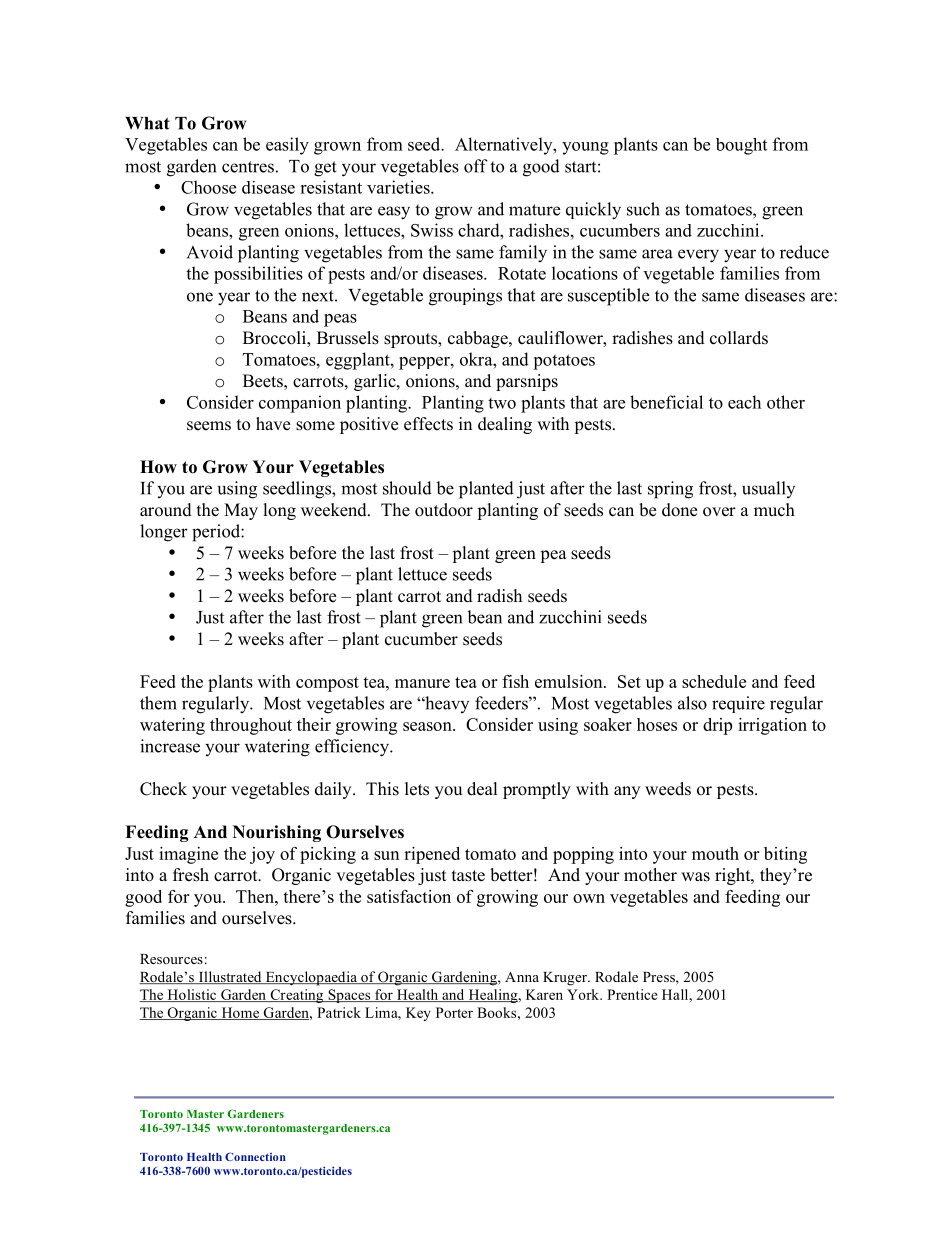  Describe the element at coordinates (255, 1156) in the screenshot. I see `Connection` at that location.
